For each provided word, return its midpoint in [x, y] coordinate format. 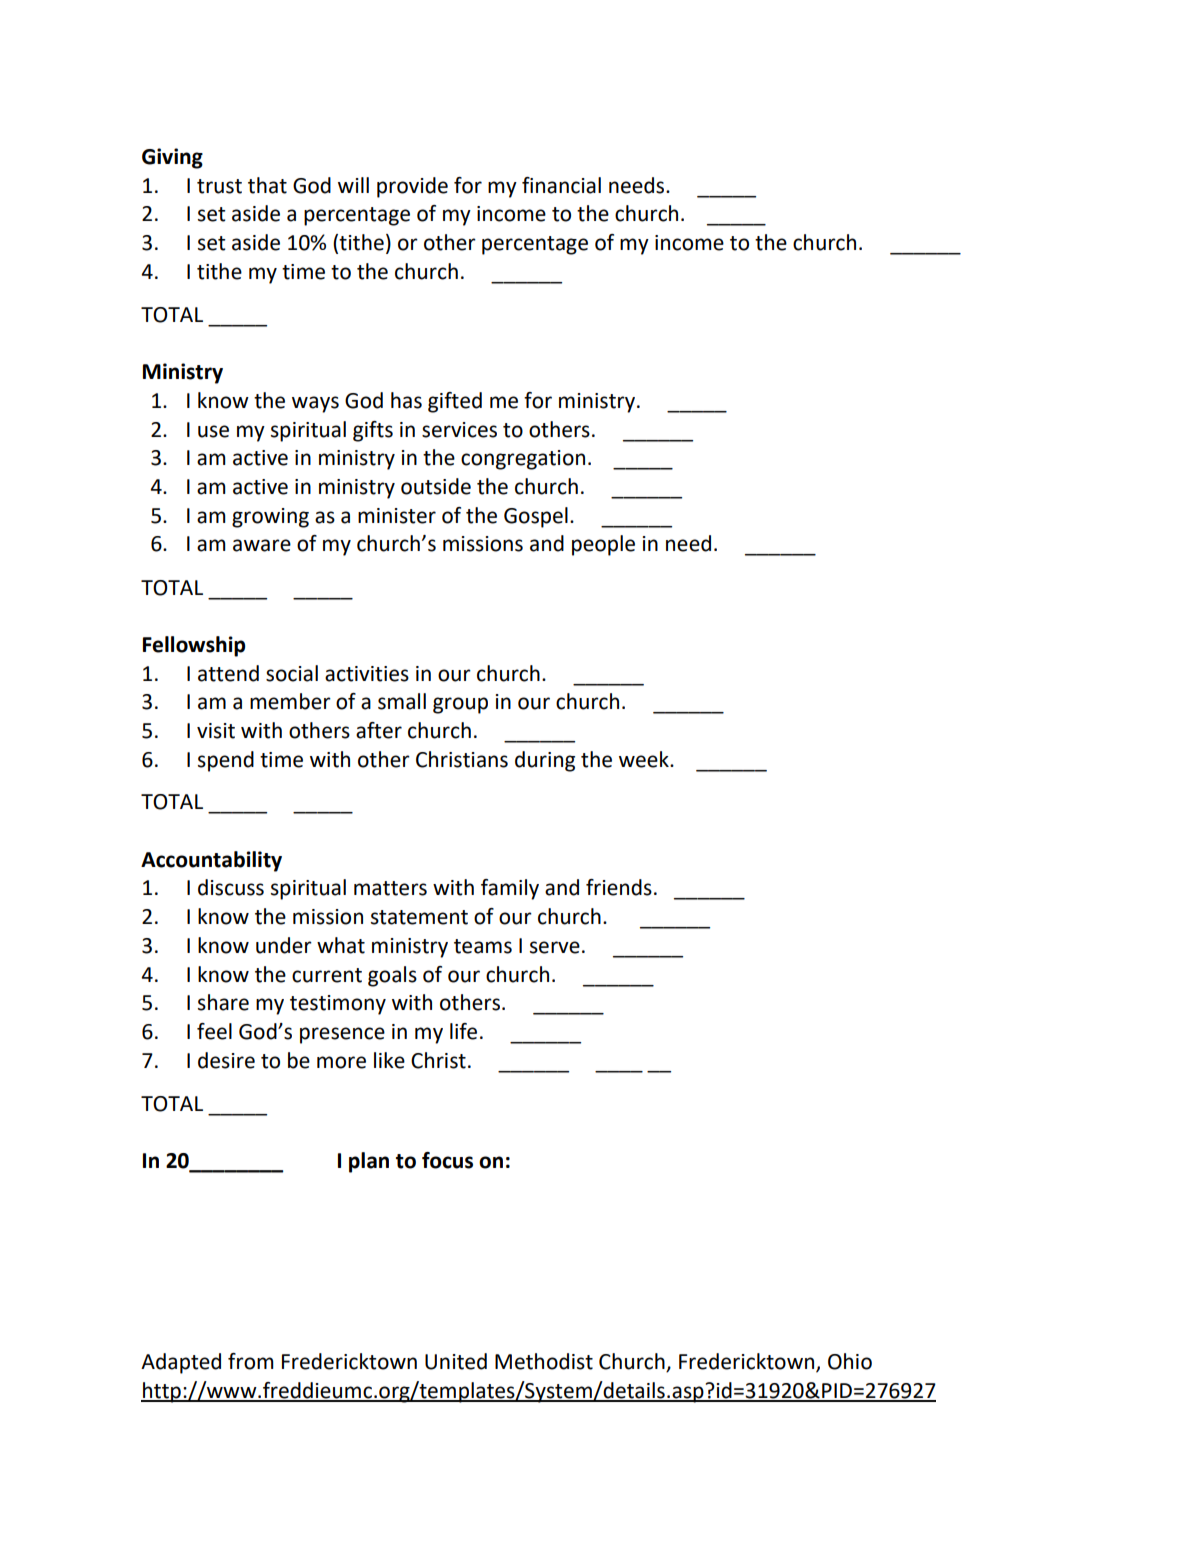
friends [619, 887]
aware [262, 545]
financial [561, 185]
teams [483, 946]
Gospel [536, 517]
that [267, 185]
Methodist [544, 1361]
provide [412, 187]
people [603, 545]
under [284, 945]
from [251, 1361]
